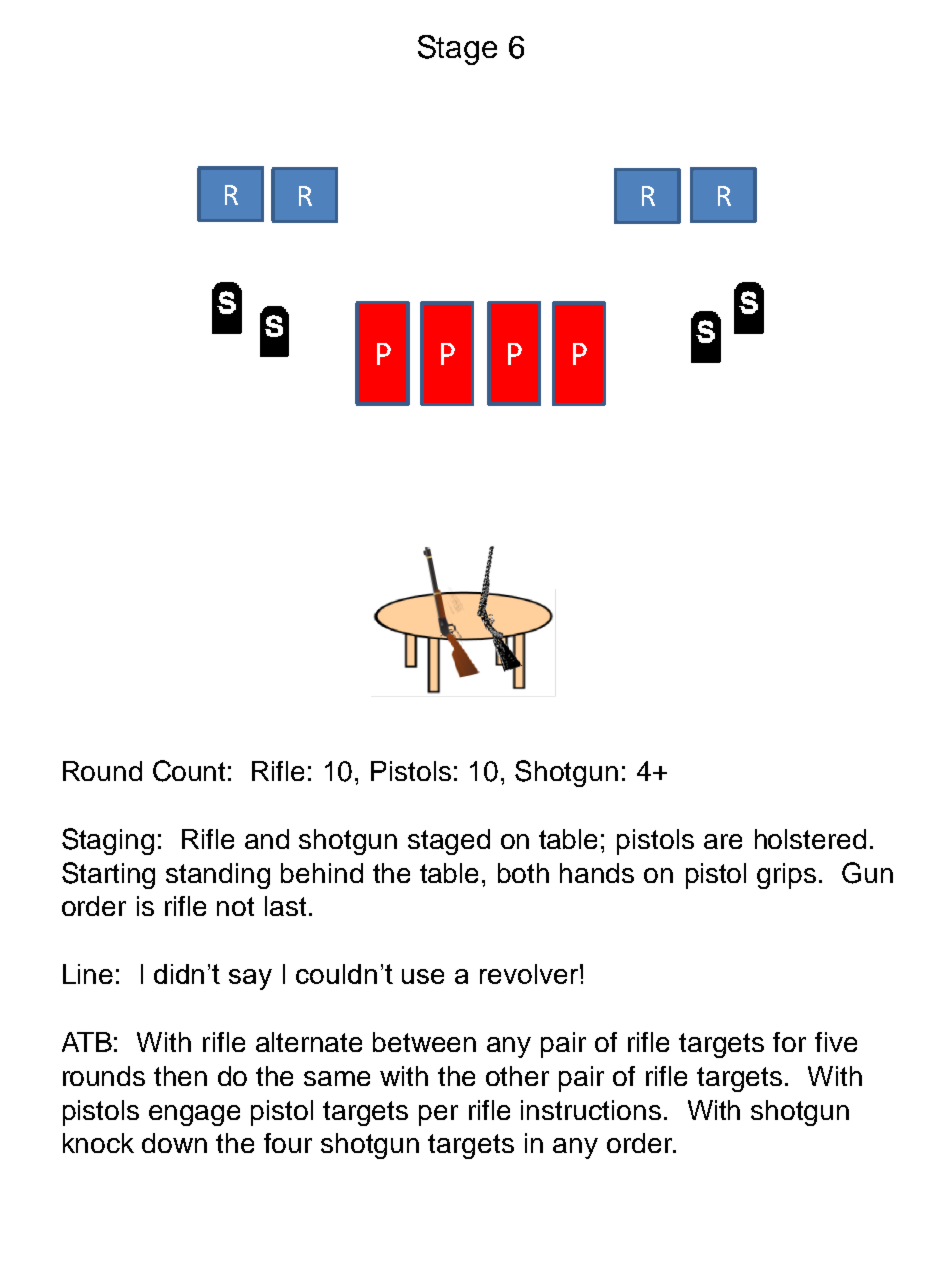 This document has height=1270, width=952. What do you see at coordinates (423, 976) in the document?
I see `use` at bounding box center [423, 976].
